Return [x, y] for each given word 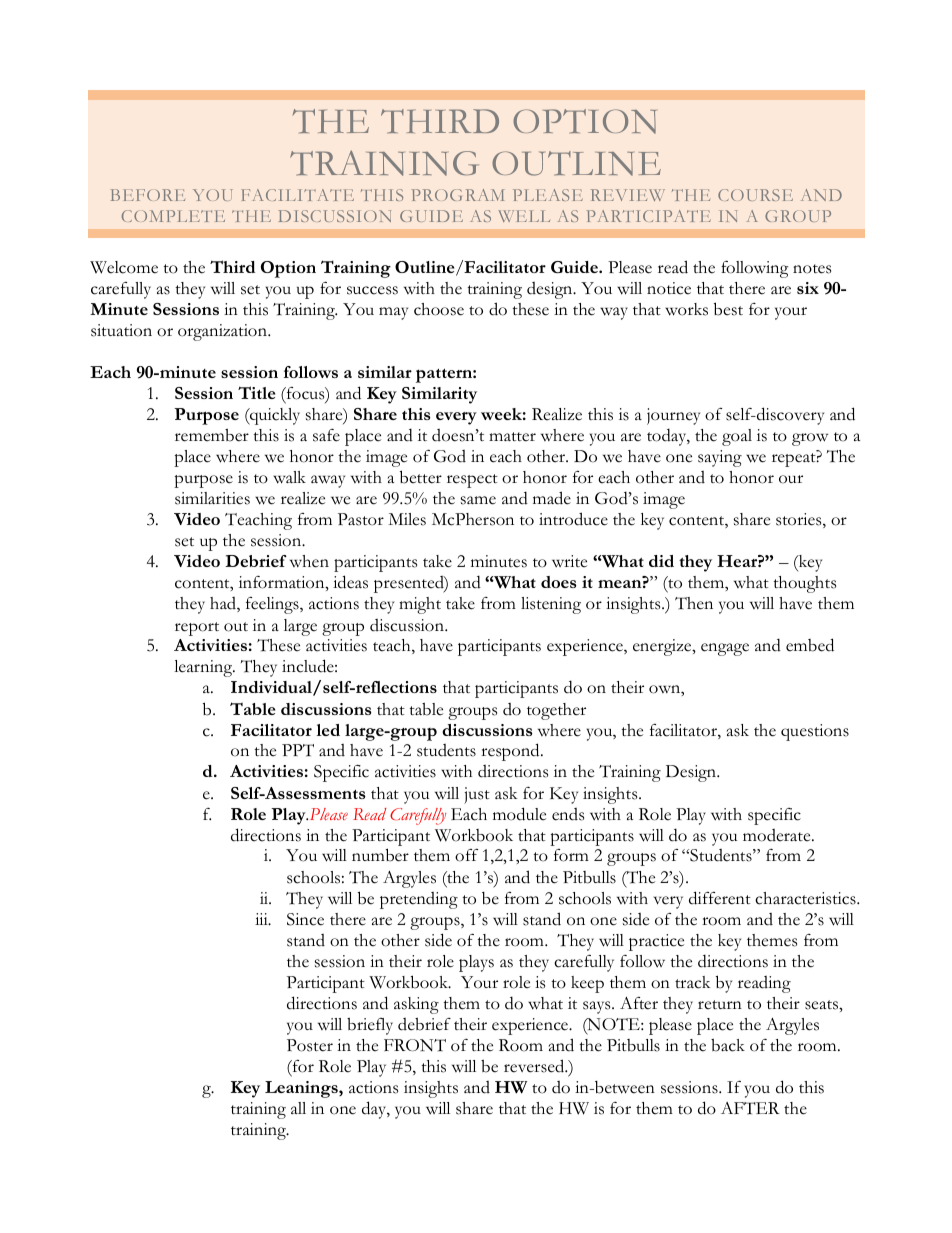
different [720, 898]
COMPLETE [173, 216]
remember [212, 435]
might [420, 605]
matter [512, 437]
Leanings [302, 1089]
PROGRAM [458, 195]
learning [204, 668]
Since [305, 919]
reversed [535, 1066]
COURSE [755, 195]
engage [725, 649]
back [728, 1045]
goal [737, 437]
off [466, 855]
